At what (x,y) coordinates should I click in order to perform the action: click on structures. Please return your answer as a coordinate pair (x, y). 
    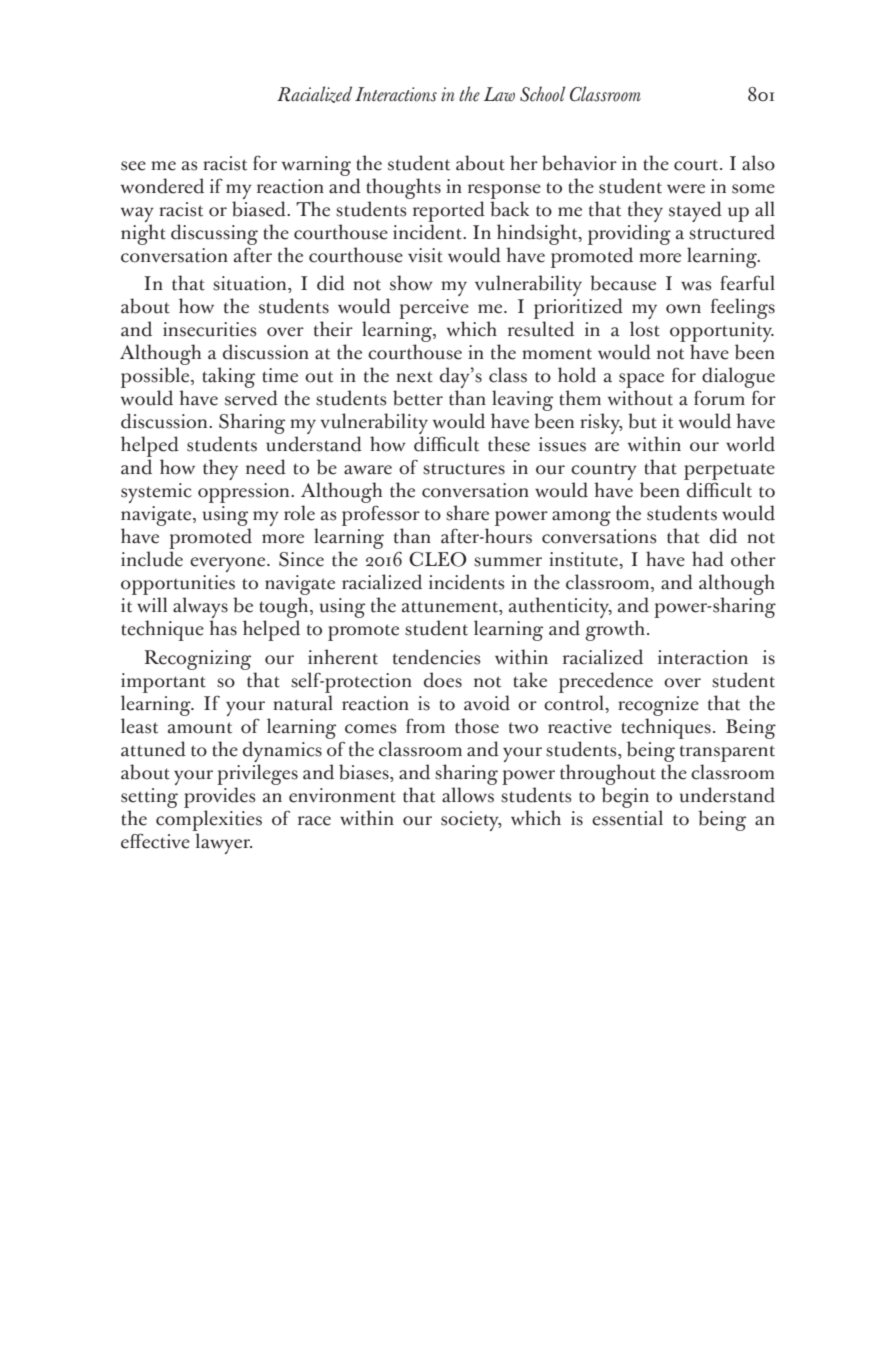
    Looking at the image, I should click on (464, 469).
